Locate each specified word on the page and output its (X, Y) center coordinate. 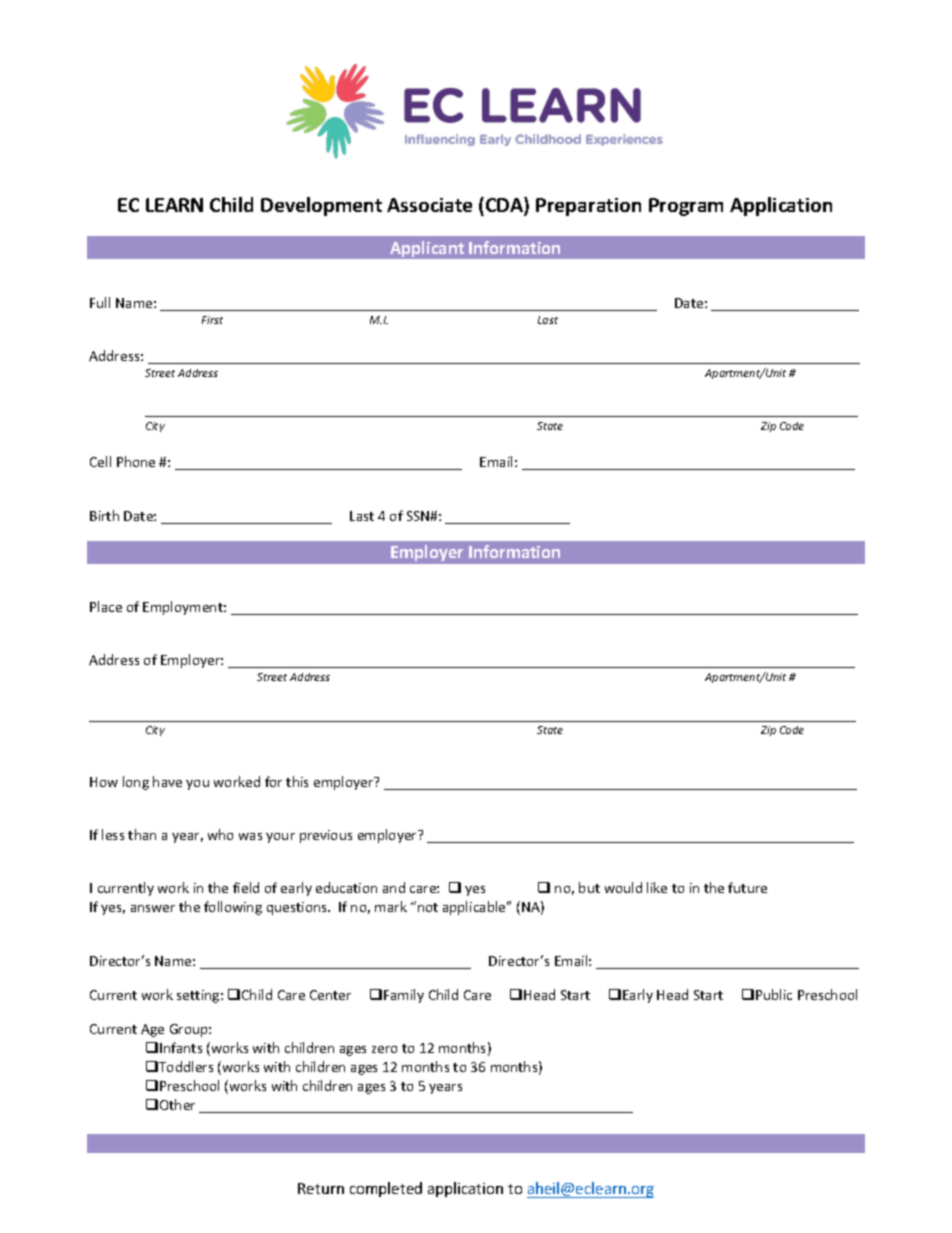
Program (686, 207)
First (212, 320)
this (297, 781)
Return (321, 1188)
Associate (429, 205)
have (167, 781)
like (657, 887)
